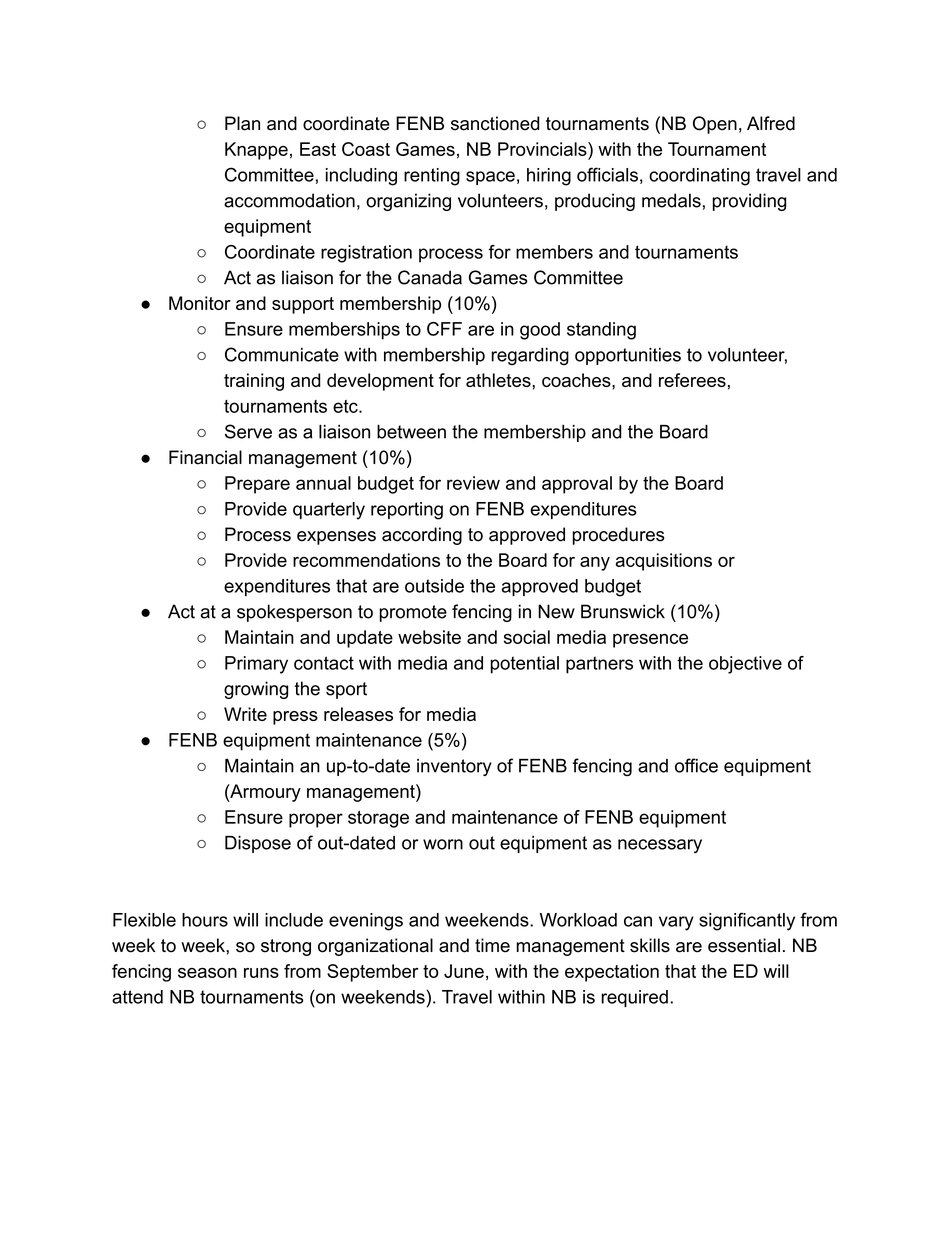  What do you see at coordinates (432, 177) in the image?
I see `renting` at bounding box center [432, 177].
